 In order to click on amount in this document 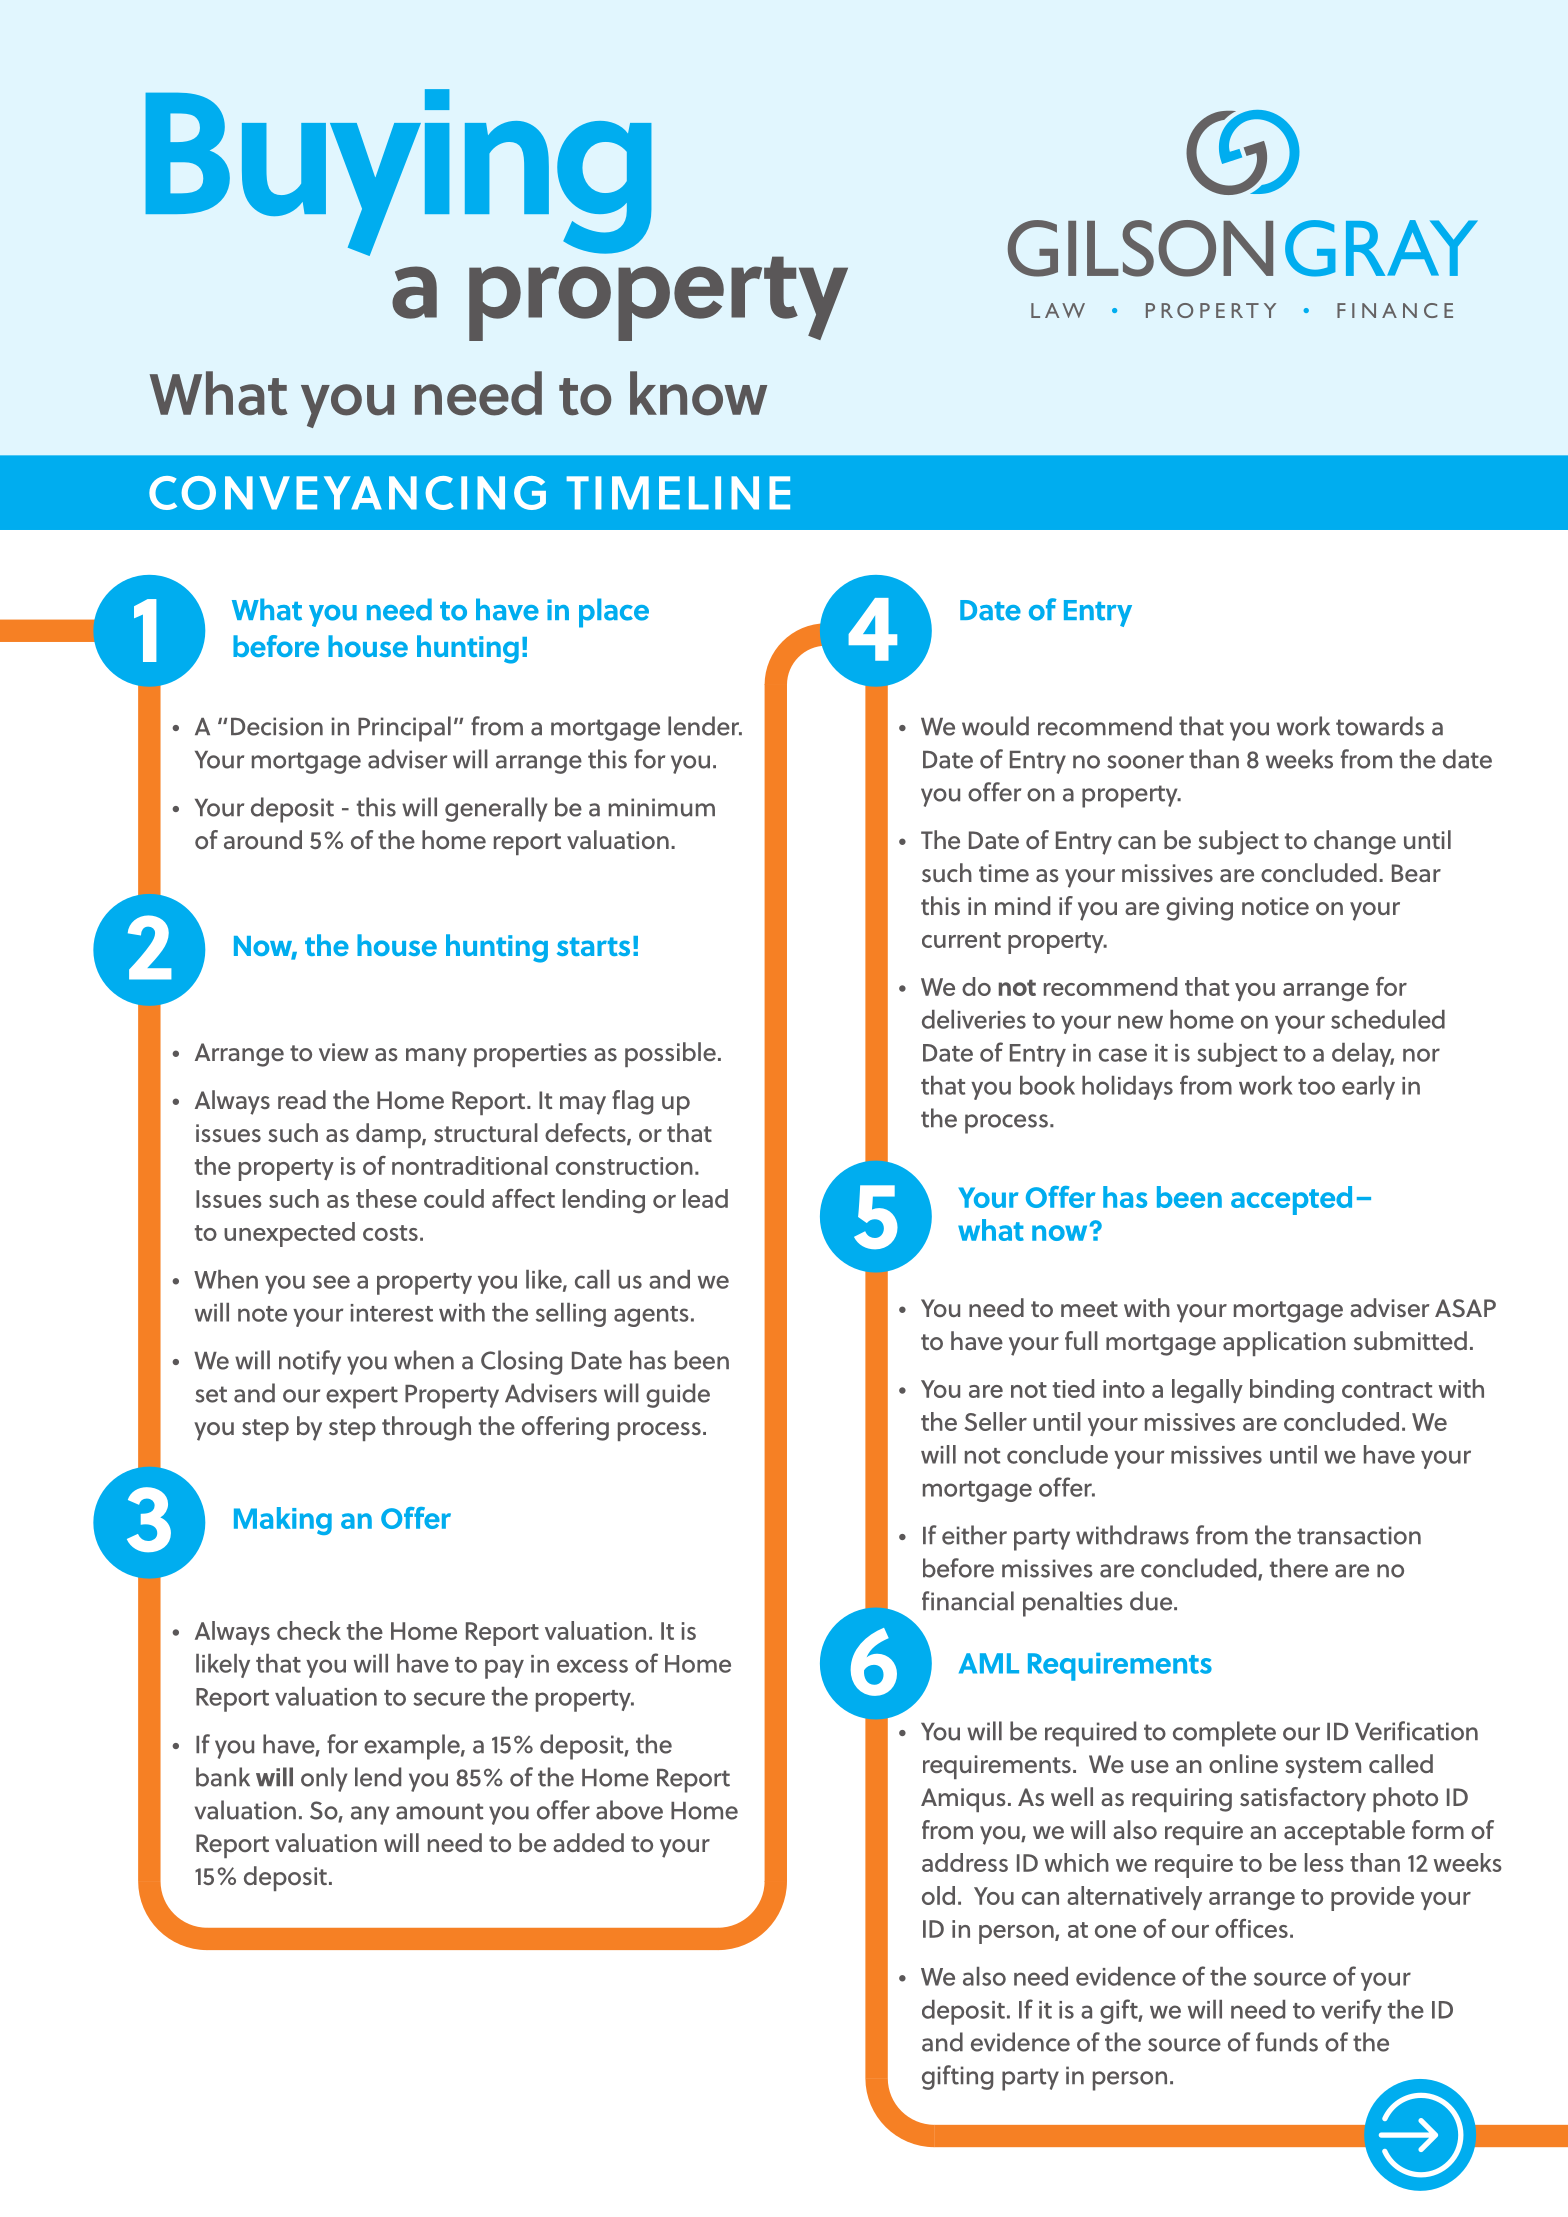, I will do `click(440, 1811)`.
